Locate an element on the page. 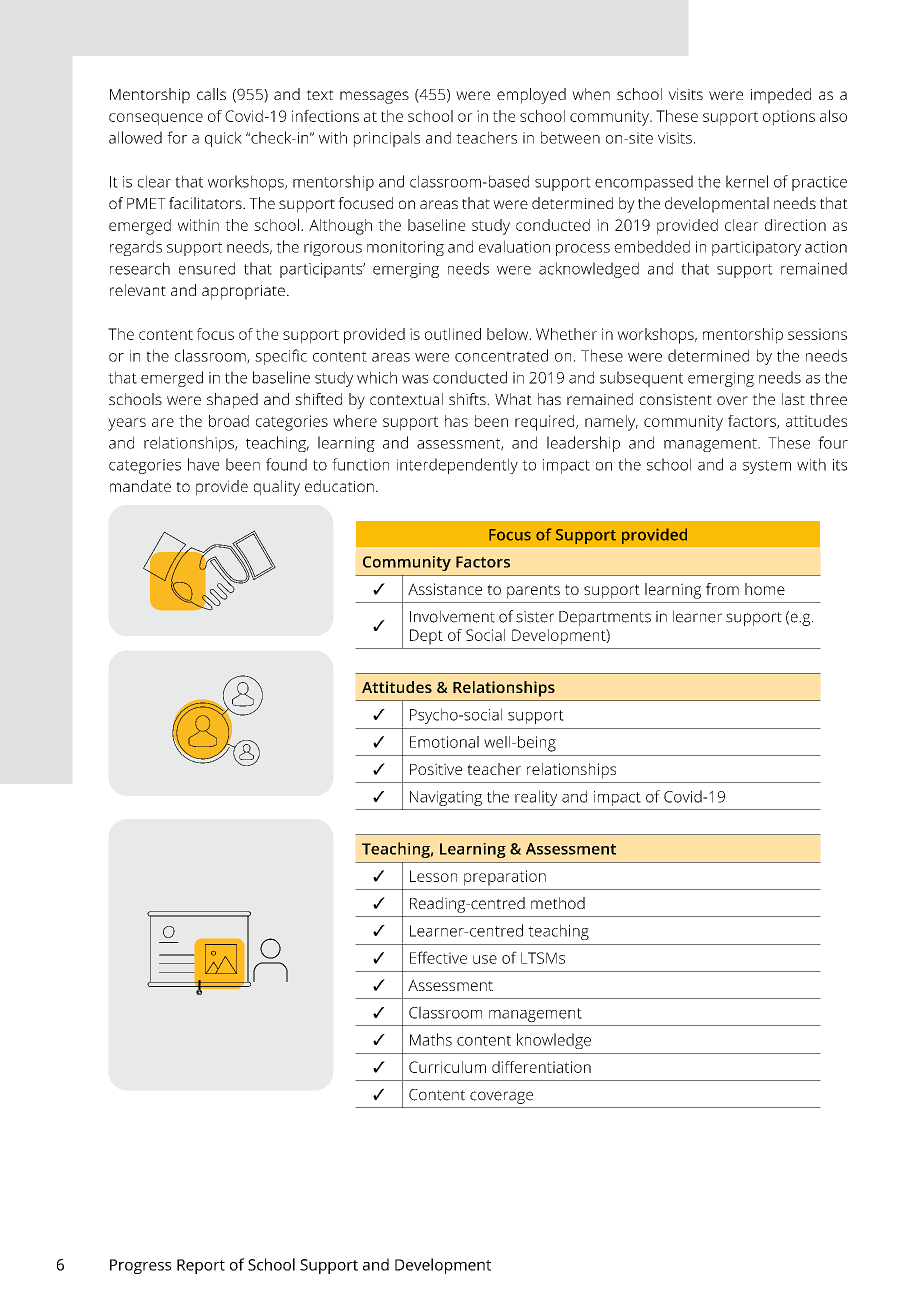 This document has width=924, height=1308. preparation is located at coordinates (505, 878).
